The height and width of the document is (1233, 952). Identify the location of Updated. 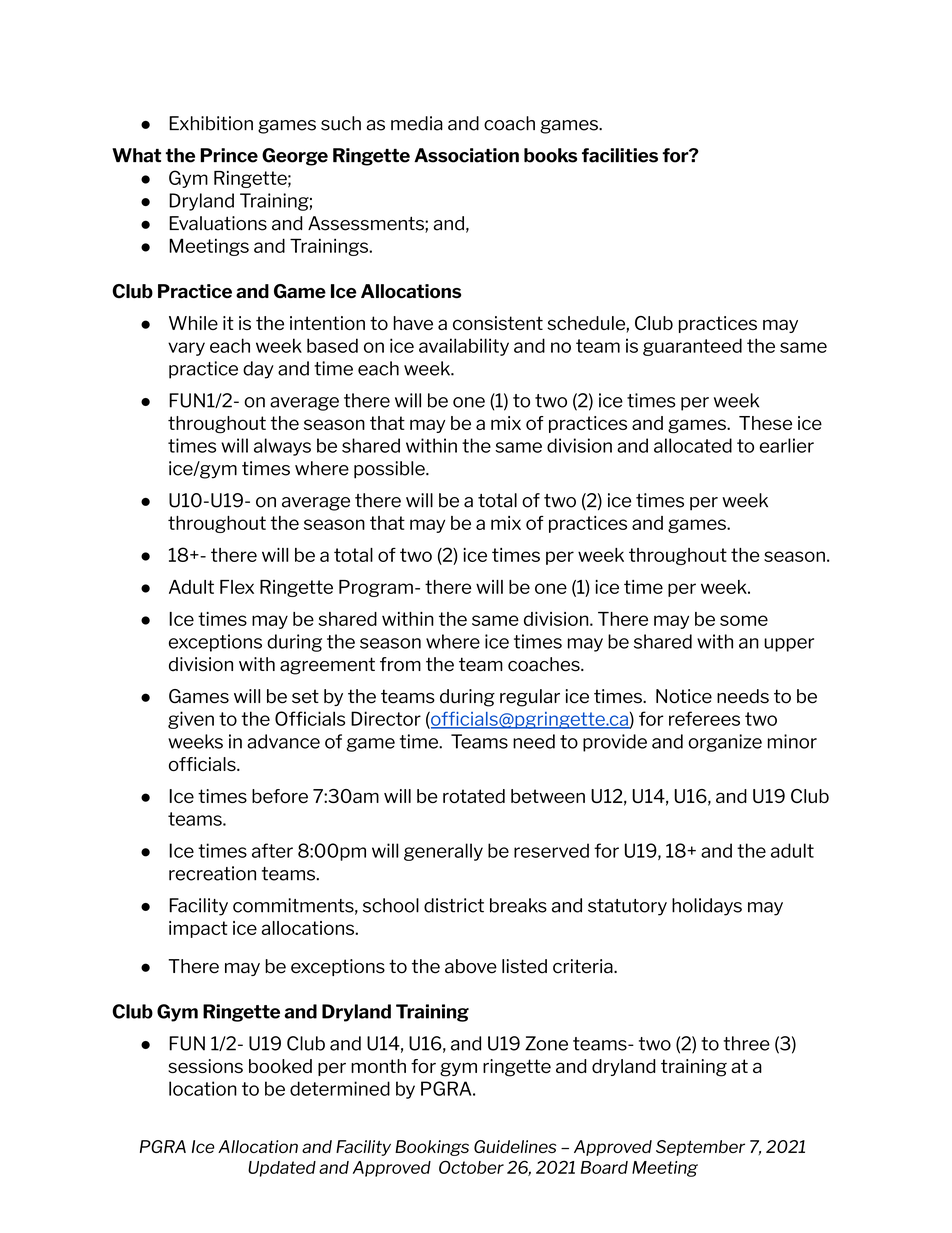
(282, 1169).
